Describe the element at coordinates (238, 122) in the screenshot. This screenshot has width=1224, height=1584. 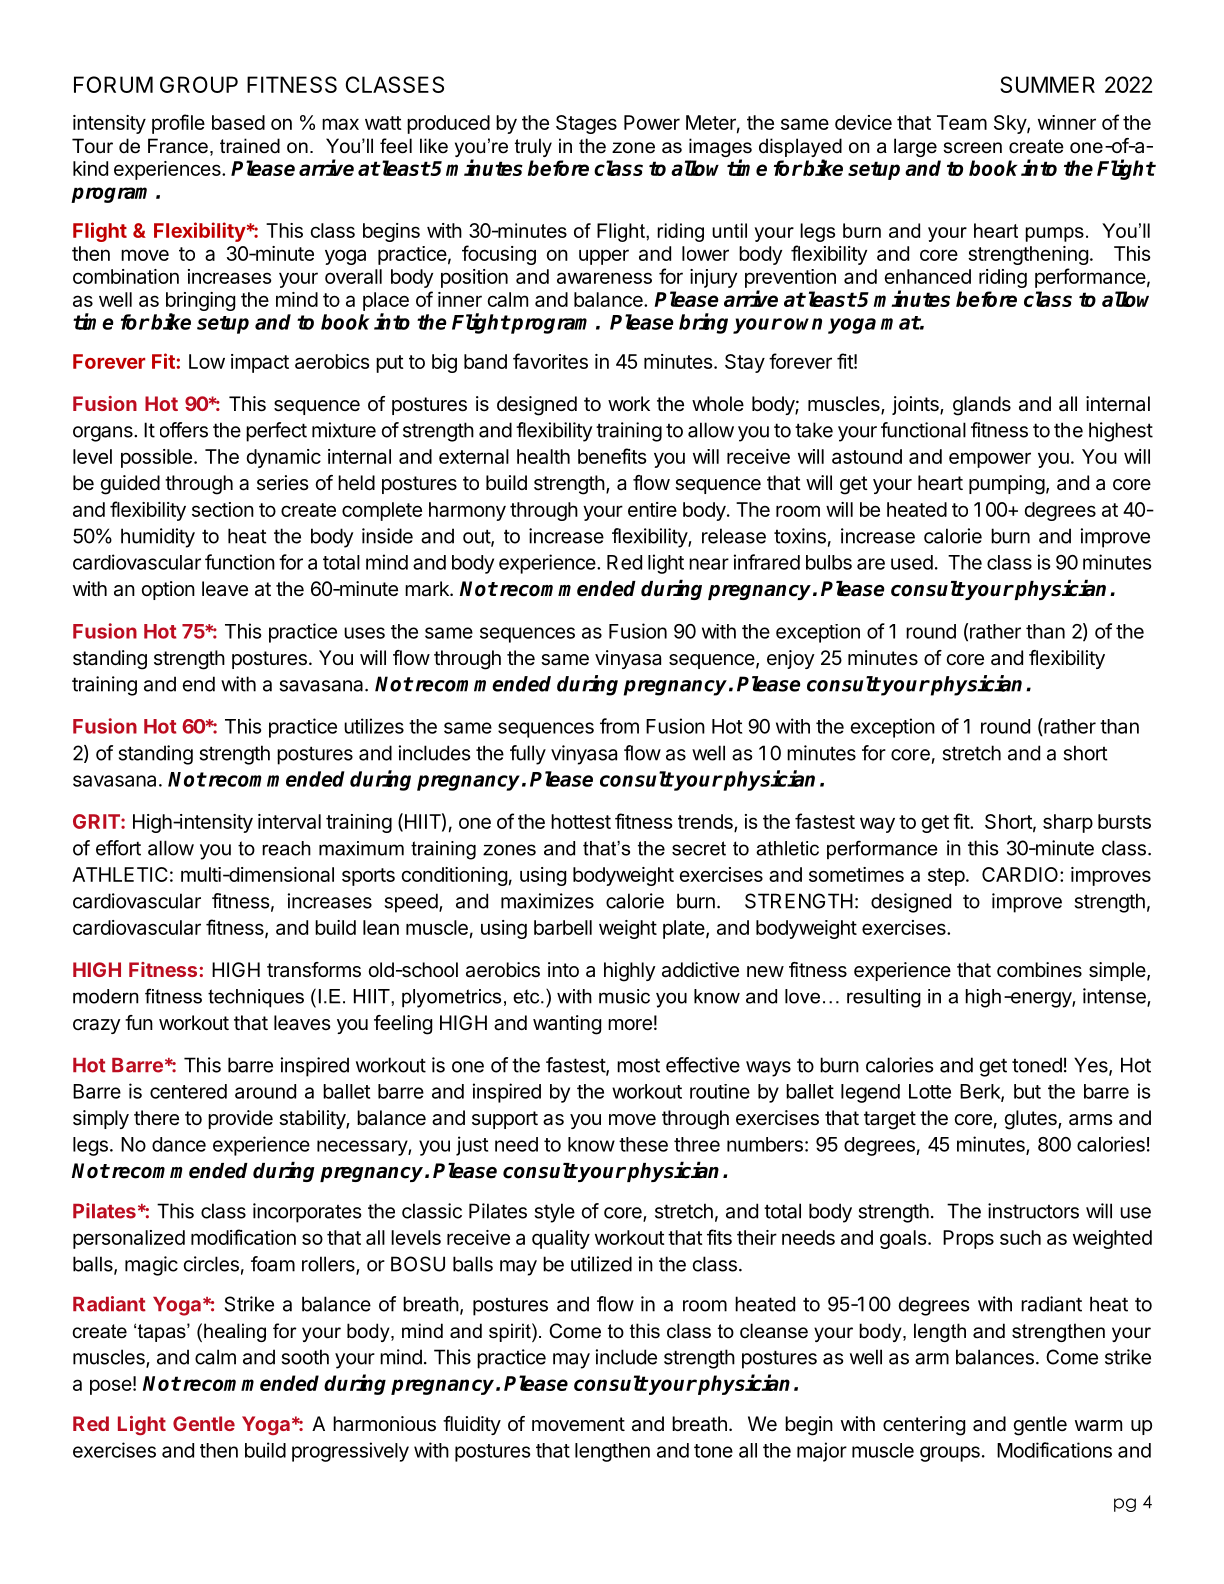
I see `based` at that location.
